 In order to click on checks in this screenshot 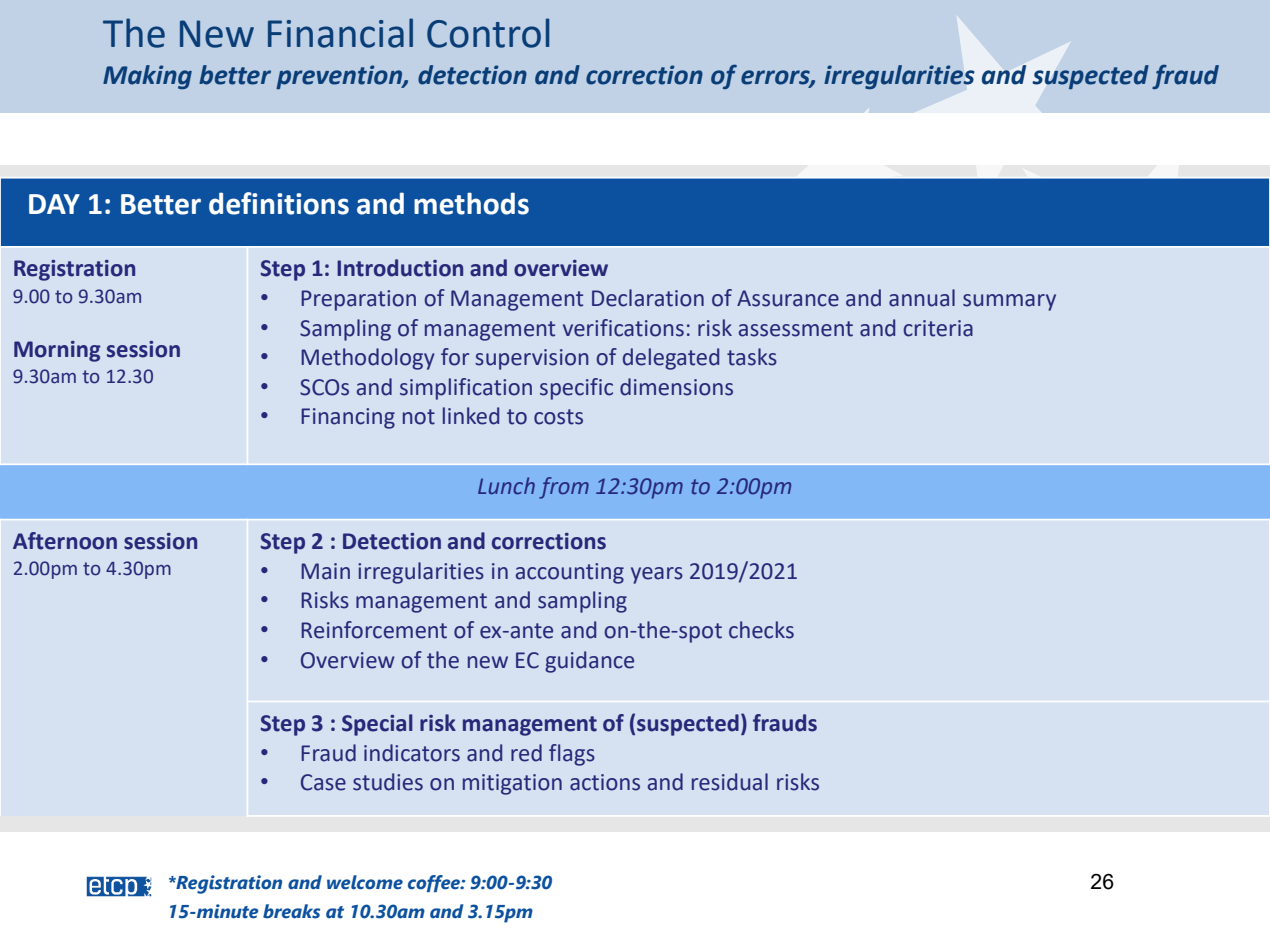, I will do `click(761, 630)`.
